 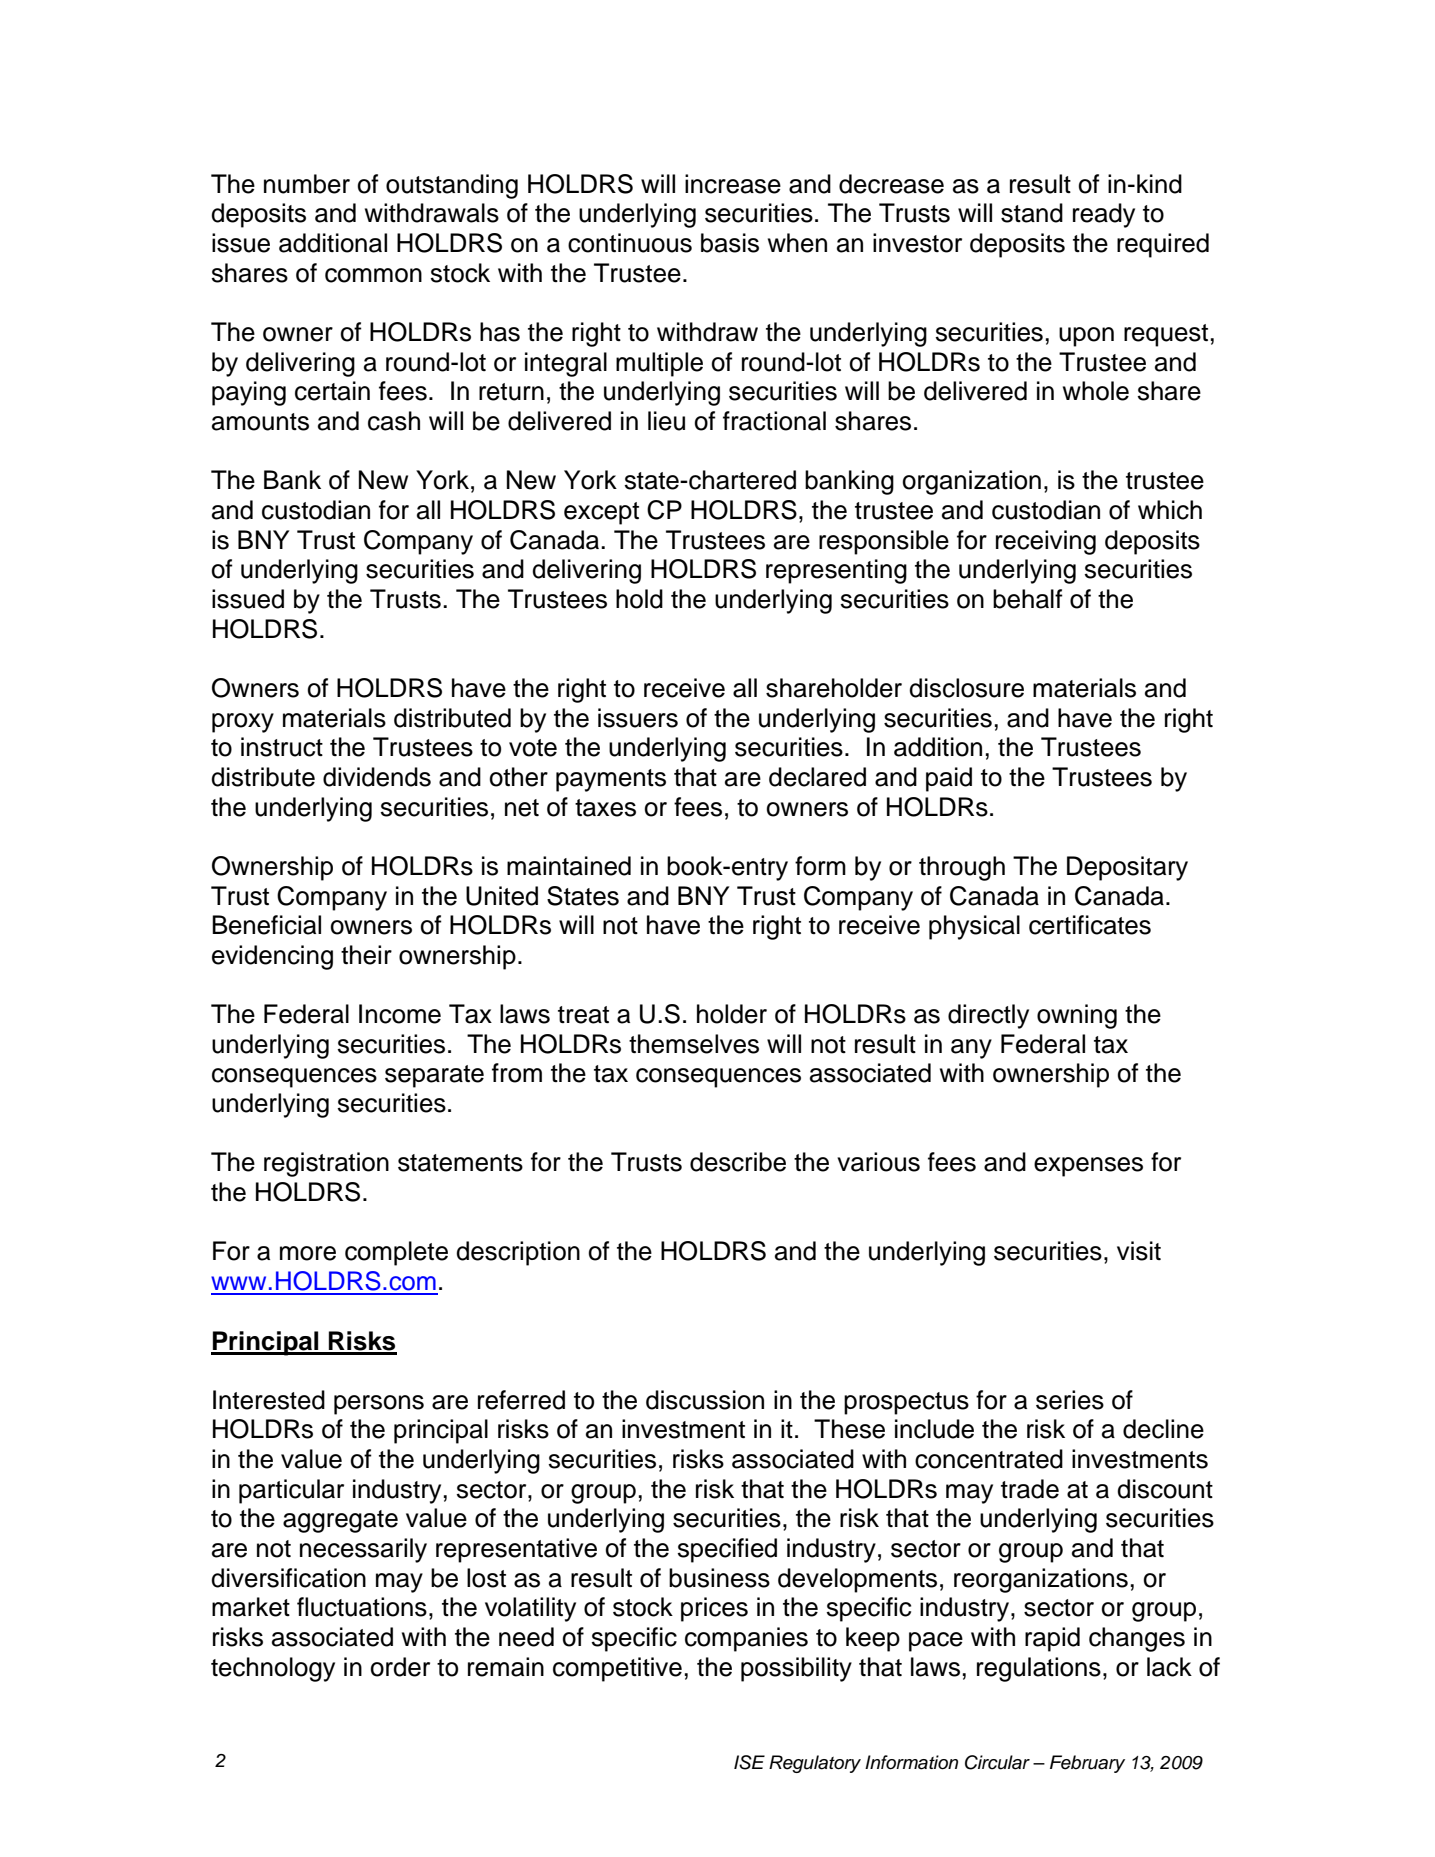 I want to click on Depositary, so click(x=1127, y=868).
